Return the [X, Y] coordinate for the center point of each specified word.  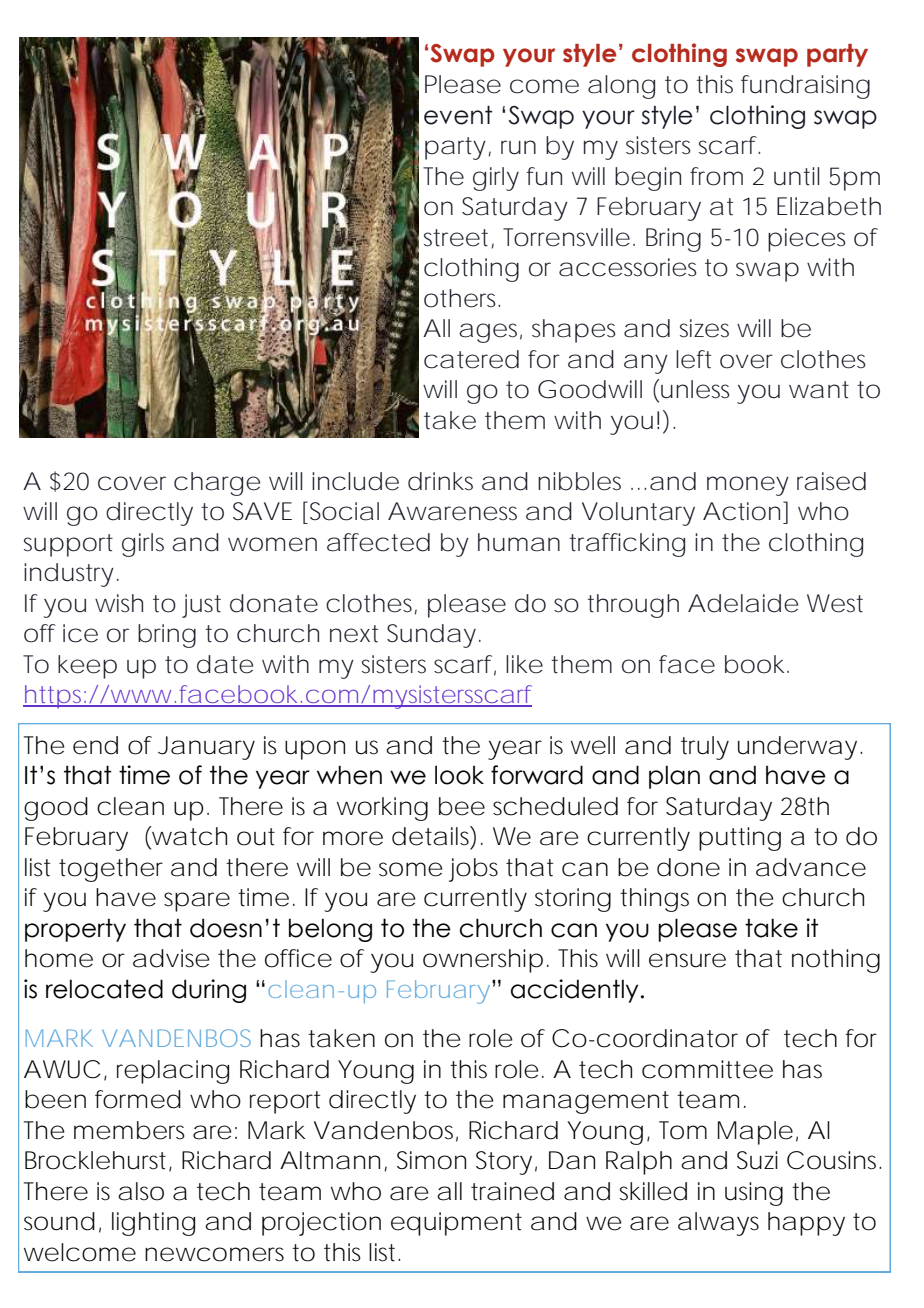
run [518, 147]
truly [705, 748]
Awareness [452, 511]
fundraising [805, 87]
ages [490, 333]
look [459, 775]
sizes [704, 328]
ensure [687, 960]
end [95, 745]
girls [143, 545]
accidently [574, 991]
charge [217, 484]
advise [171, 958]
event [458, 115]
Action [741, 511]
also [141, 1191]
